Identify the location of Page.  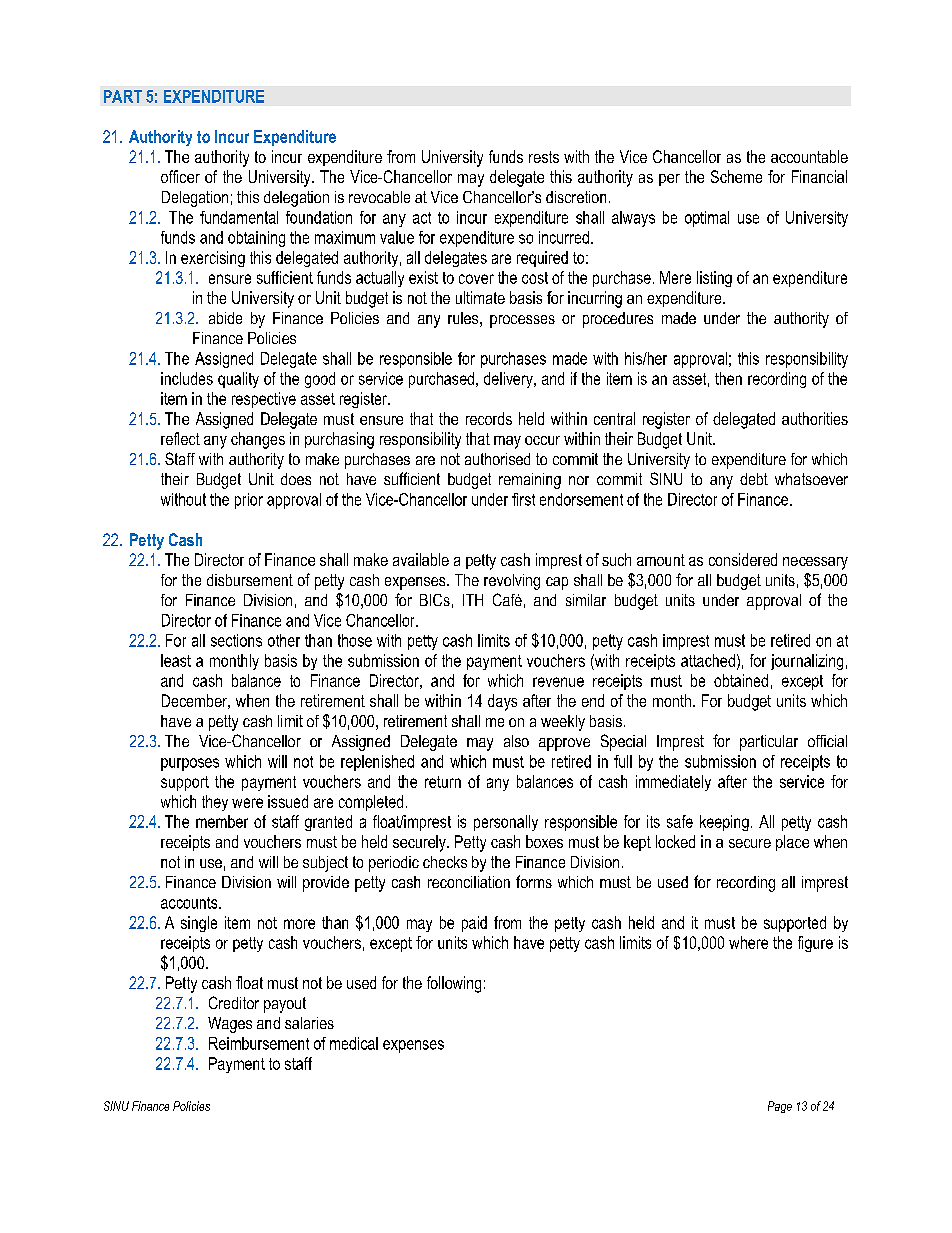
(780, 1107).
